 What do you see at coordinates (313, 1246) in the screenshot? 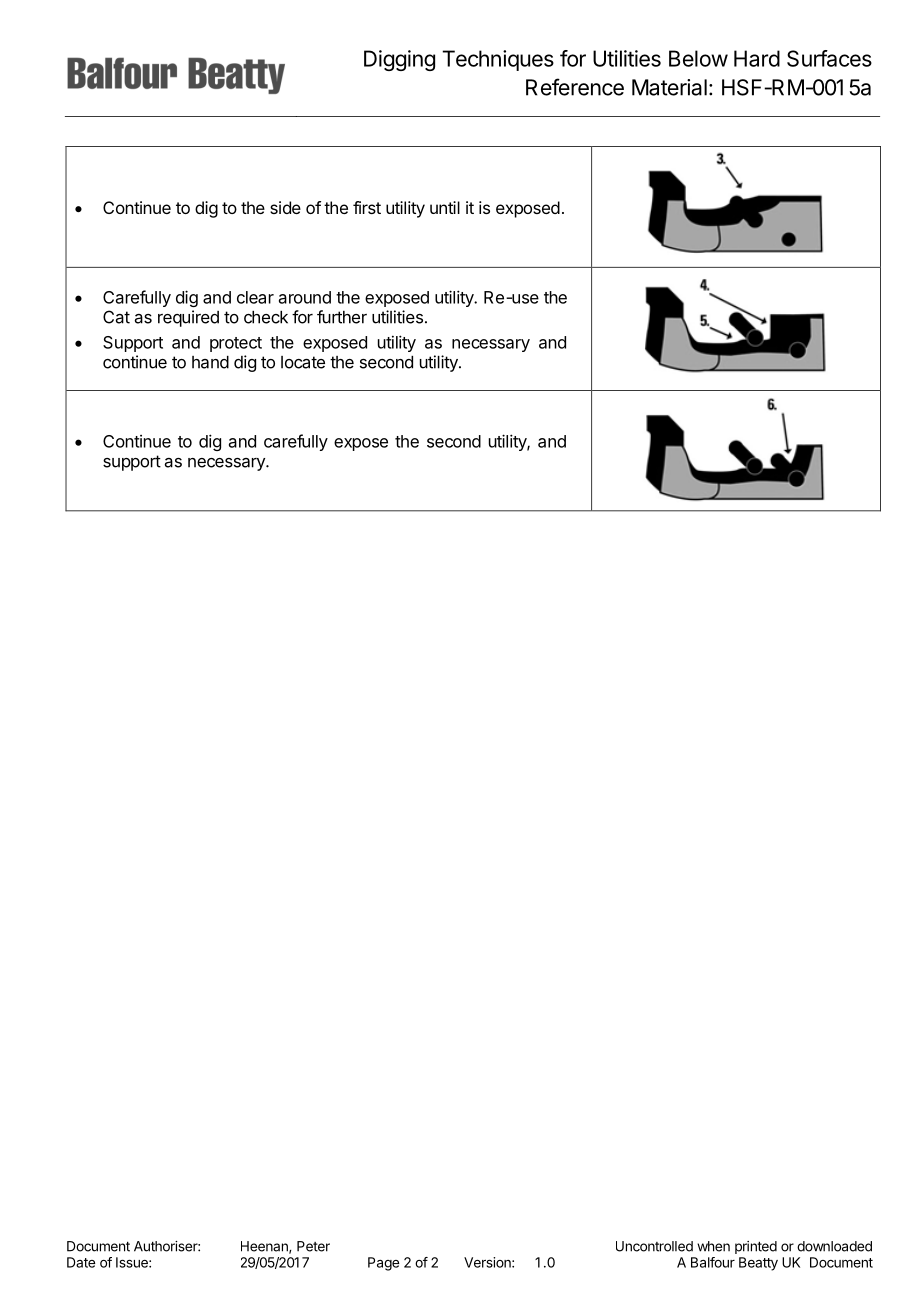
I see `Peter` at bounding box center [313, 1246].
